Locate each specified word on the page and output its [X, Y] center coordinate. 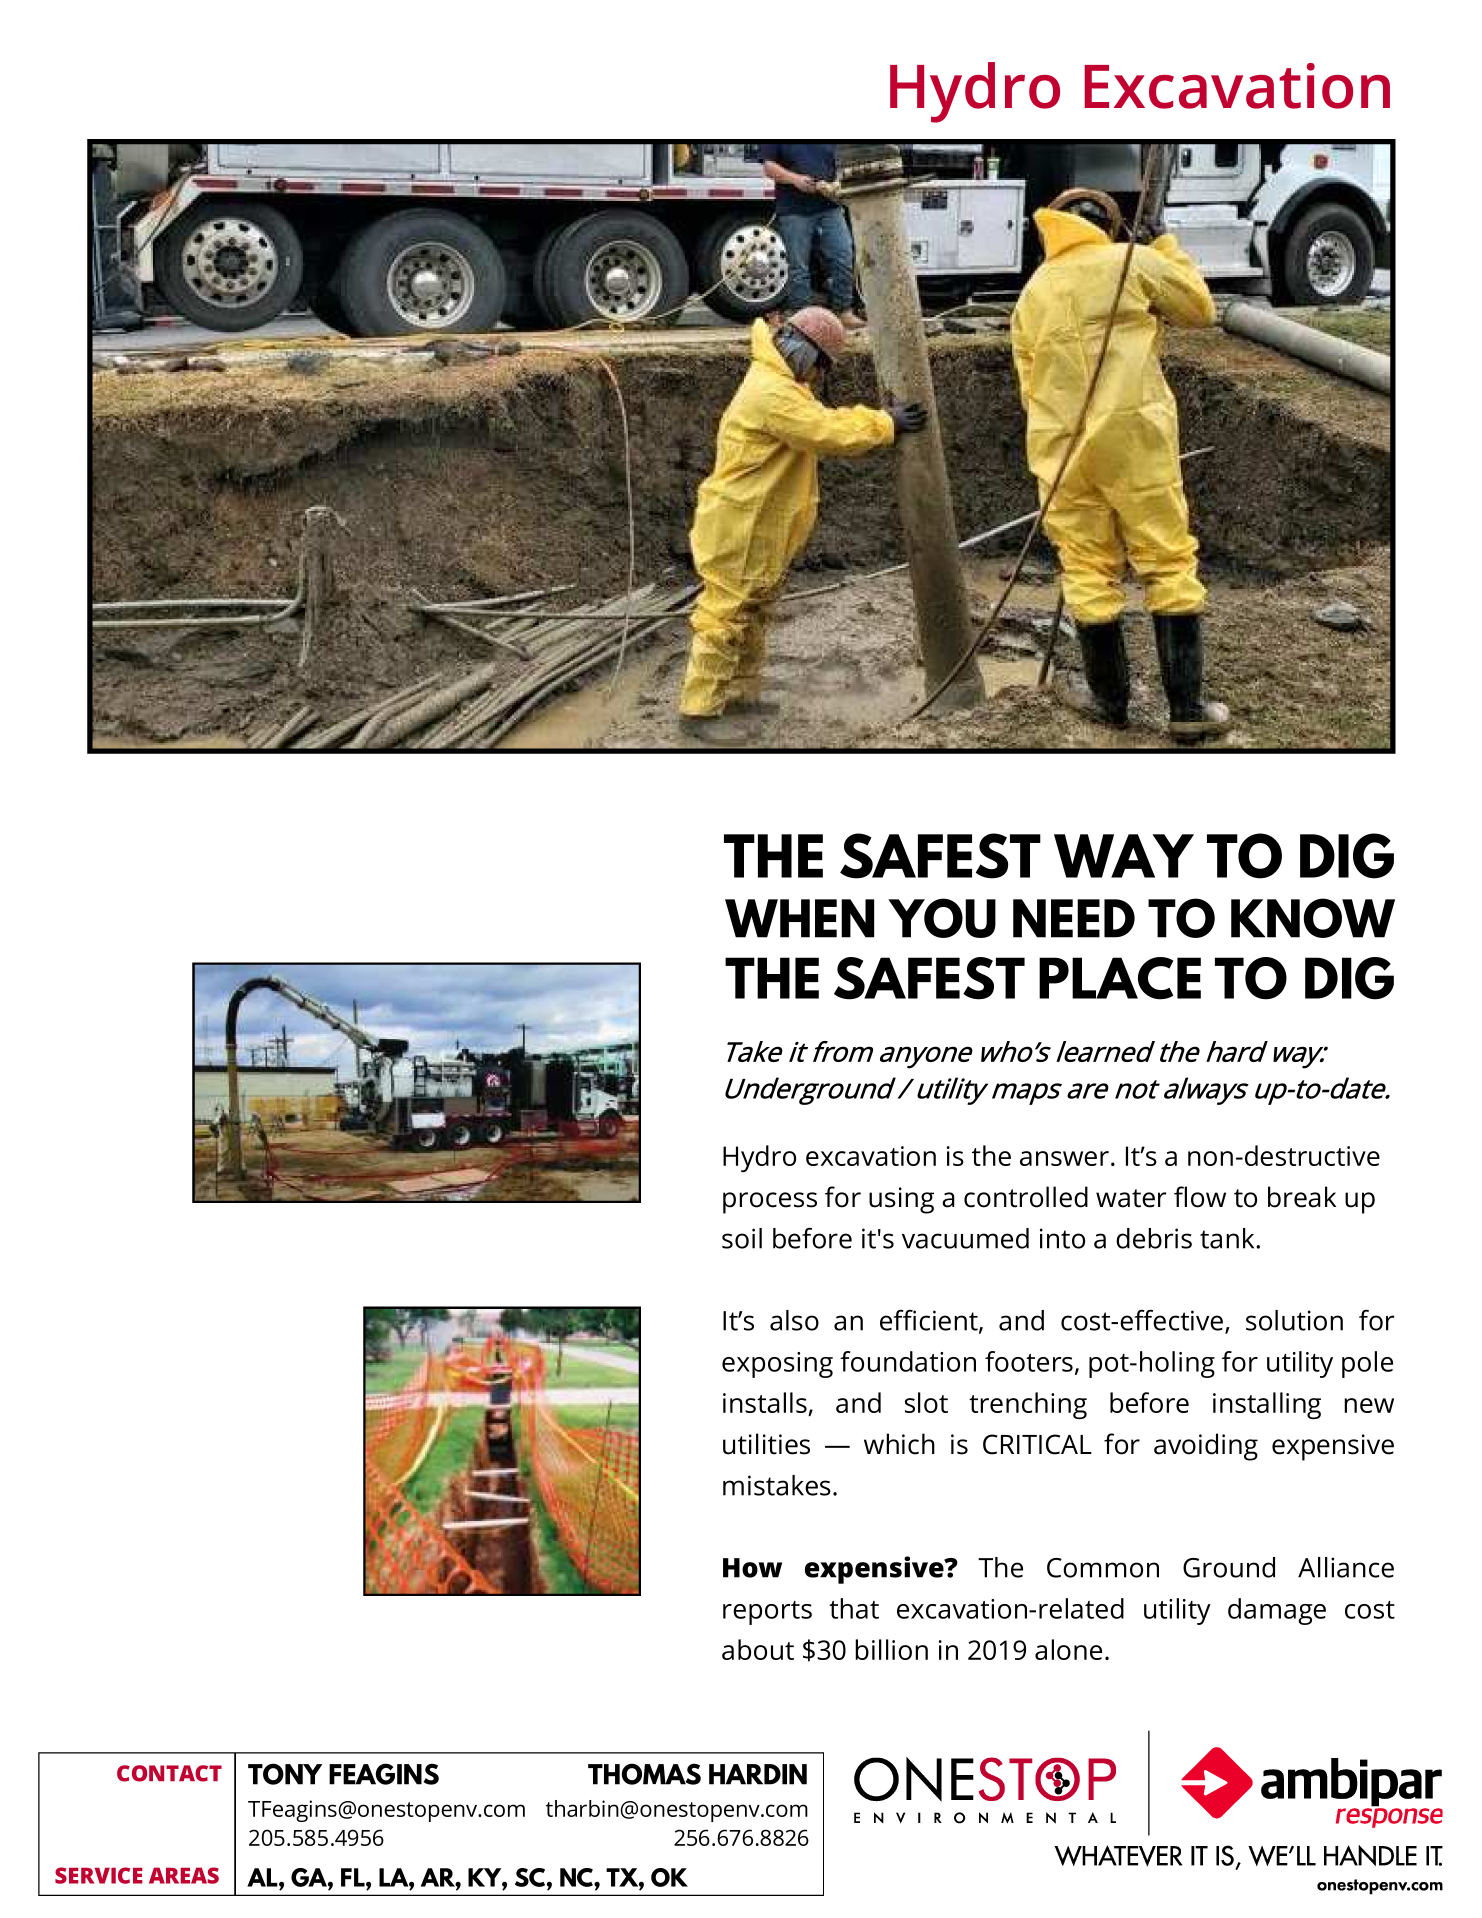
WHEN [799, 918]
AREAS [184, 1875]
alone [1068, 1649]
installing [1267, 1405]
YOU [942, 918]
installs [766, 1404]
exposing [777, 1365]
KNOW [1313, 918]
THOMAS [644, 1774]
